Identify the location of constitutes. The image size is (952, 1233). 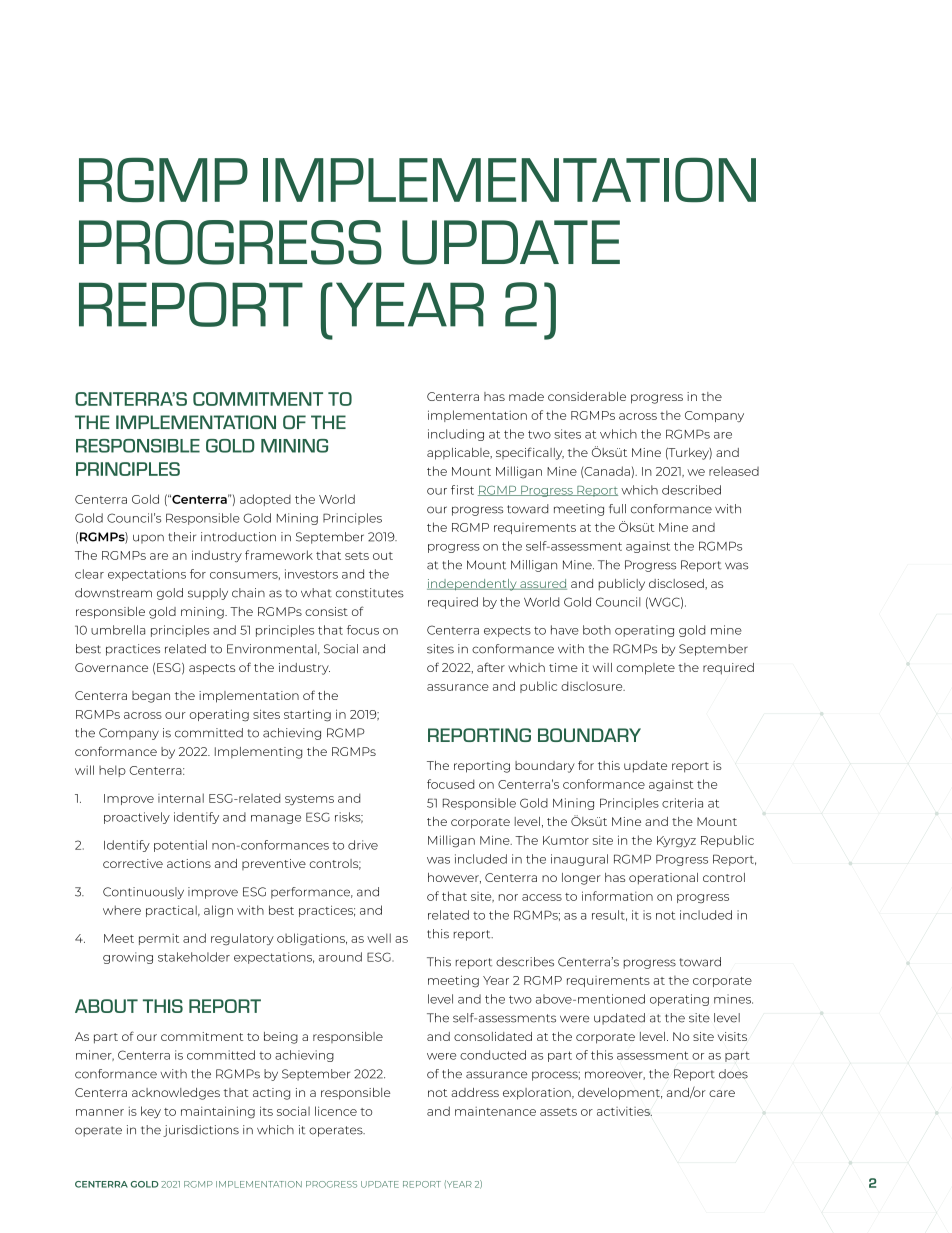
(370, 593).
